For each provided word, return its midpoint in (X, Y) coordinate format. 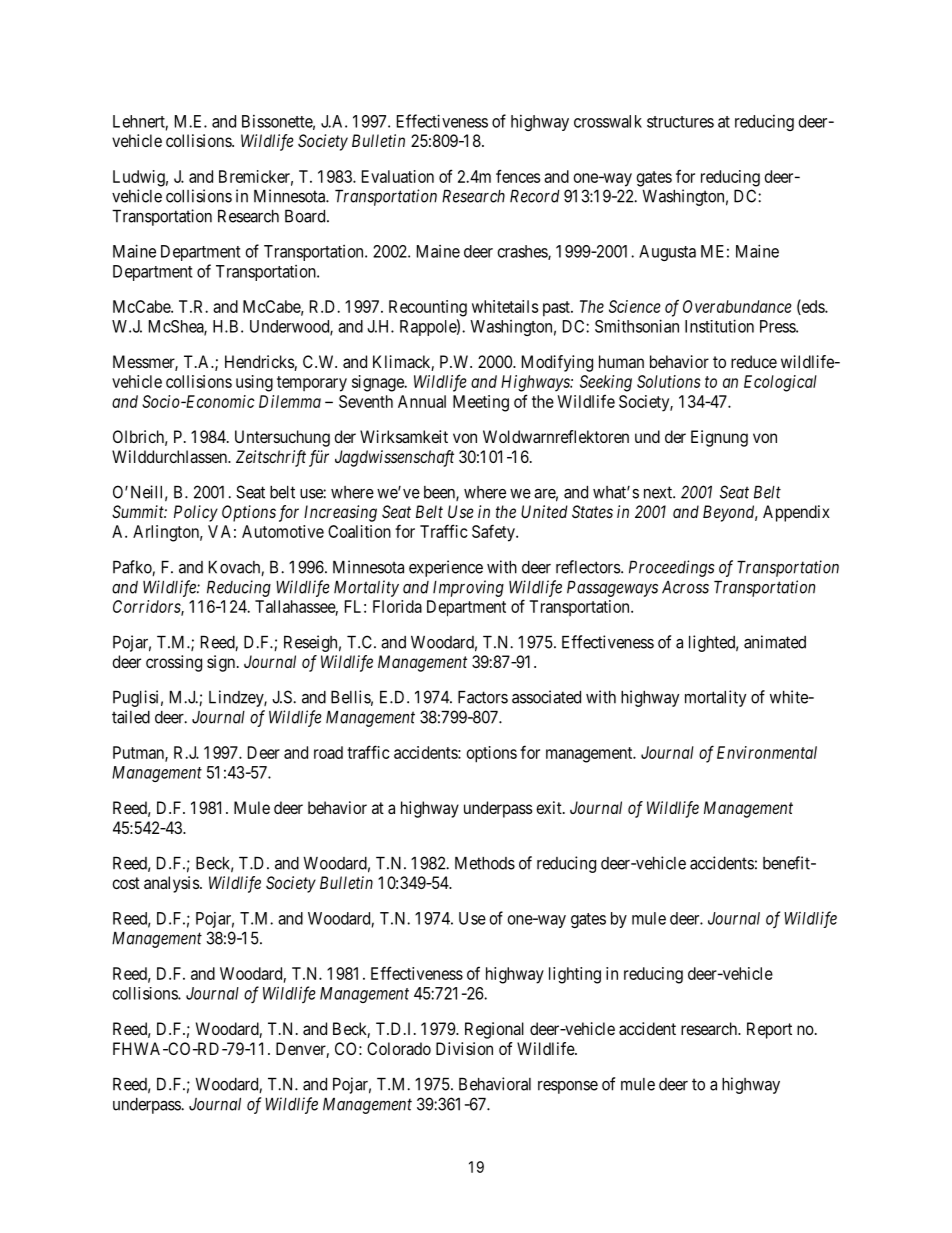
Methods (485, 863)
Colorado (399, 1048)
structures (680, 122)
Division (464, 1048)
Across (685, 587)
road (328, 752)
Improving (468, 588)
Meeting (481, 403)
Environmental (767, 752)
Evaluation (398, 176)
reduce (754, 361)
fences (518, 176)
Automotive (283, 531)
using (254, 383)
